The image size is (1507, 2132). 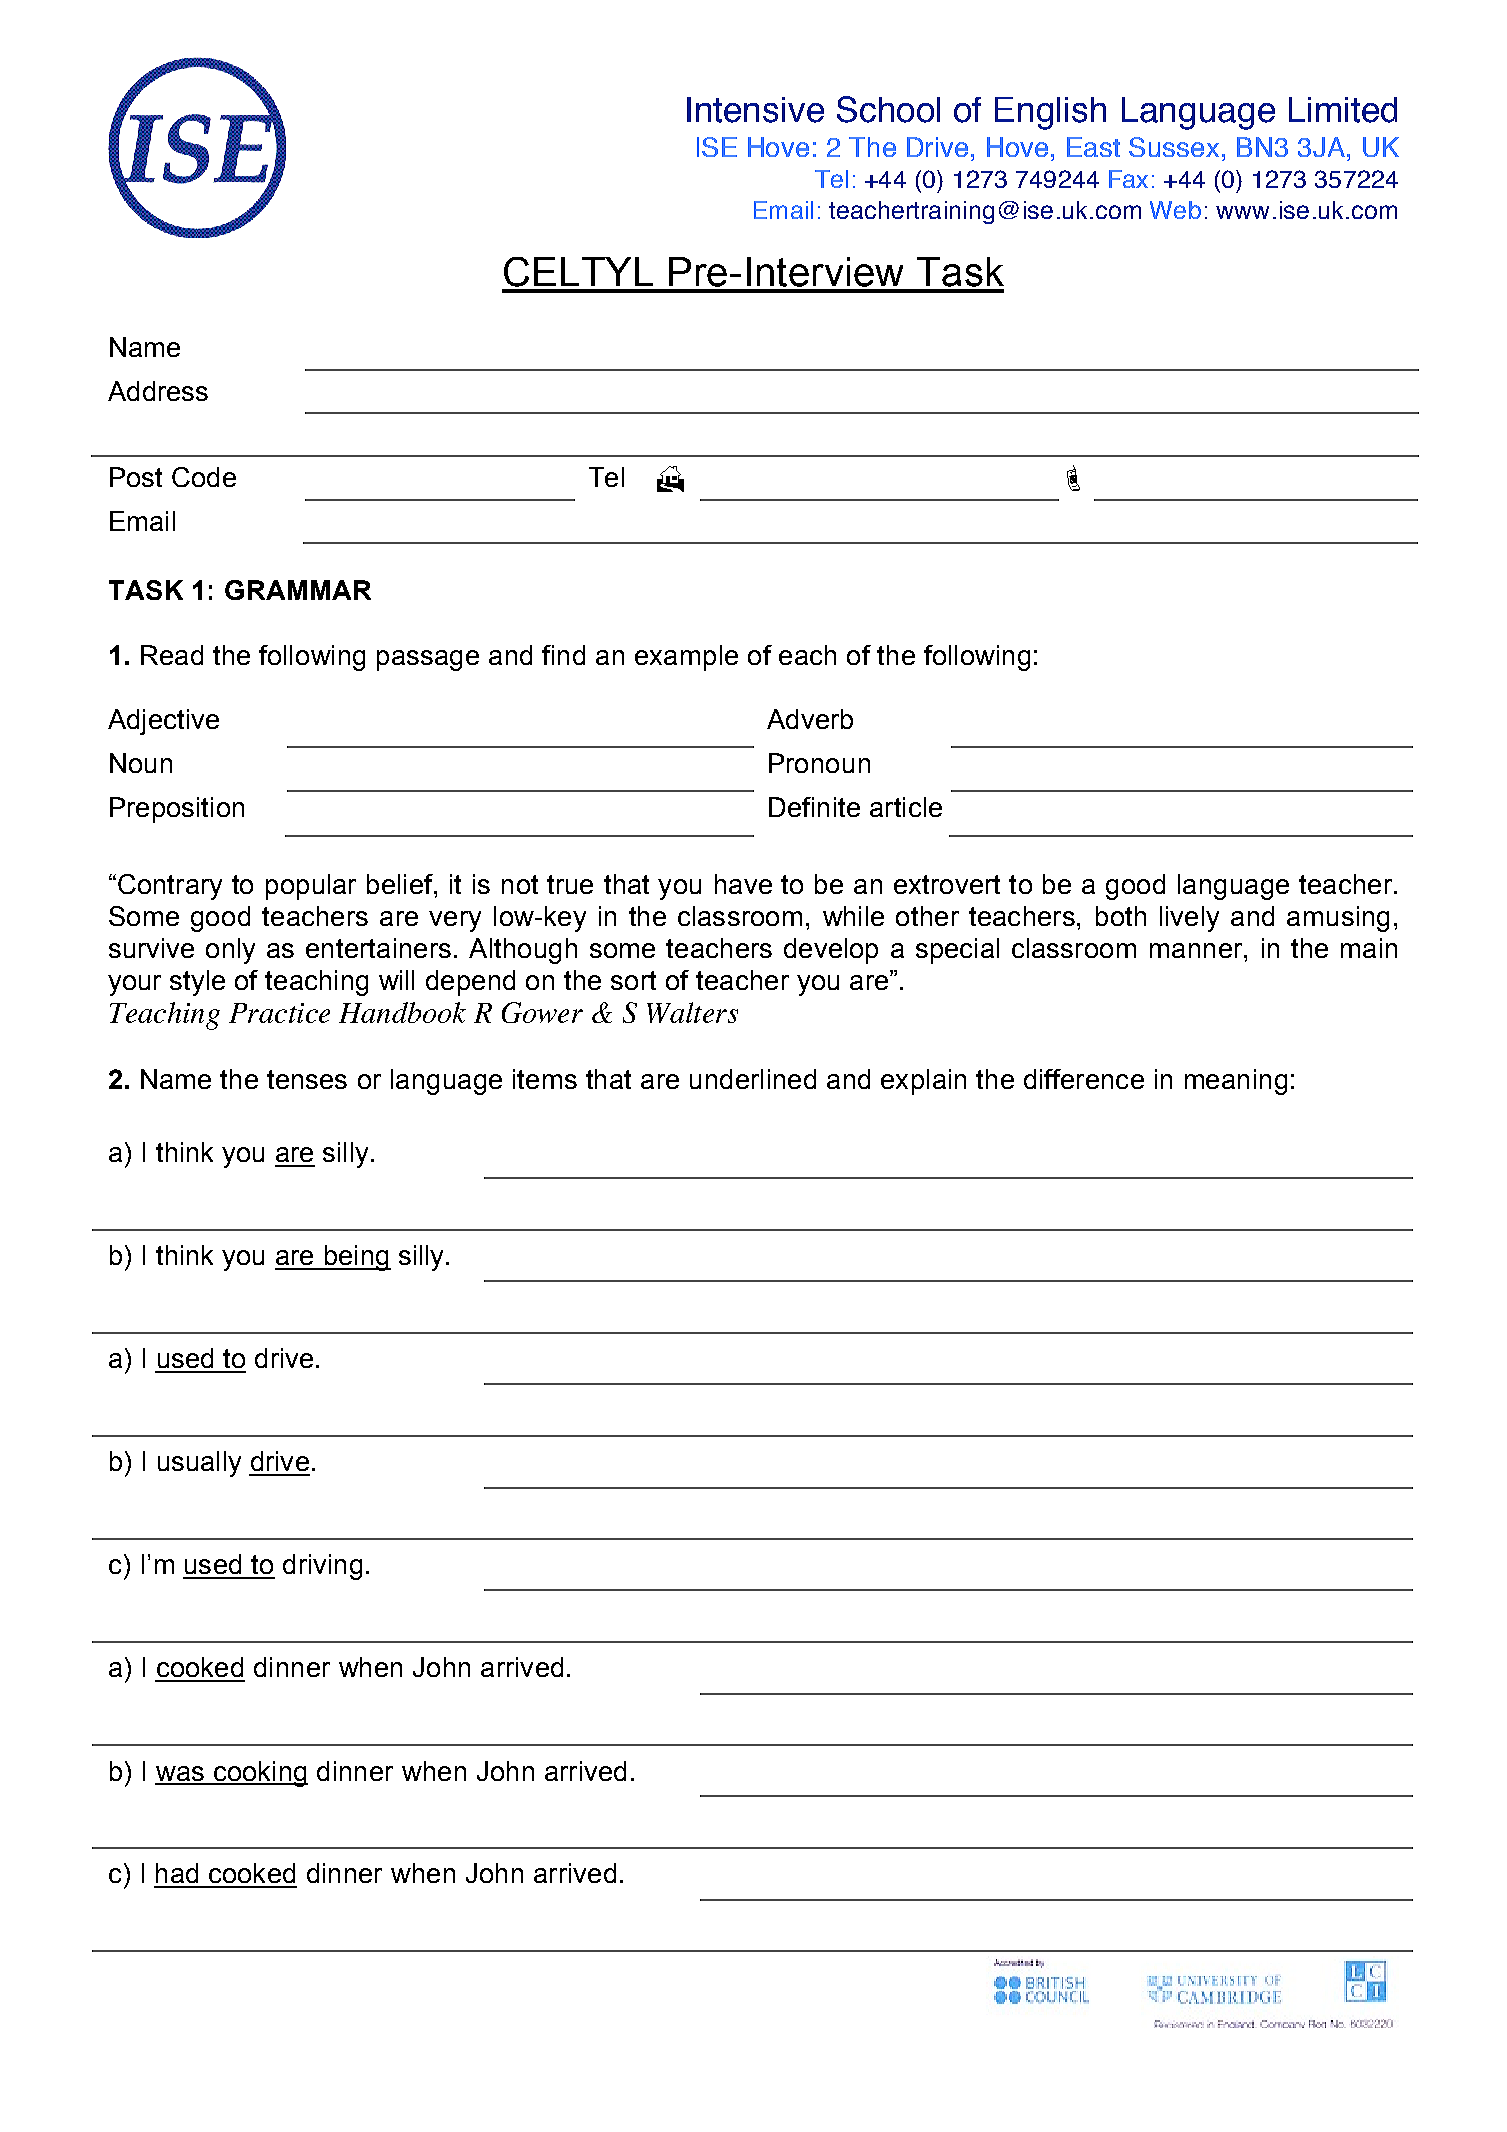 What do you see at coordinates (810, 719) in the screenshot?
I see `Adverb` at bounding box center [810, 719].
